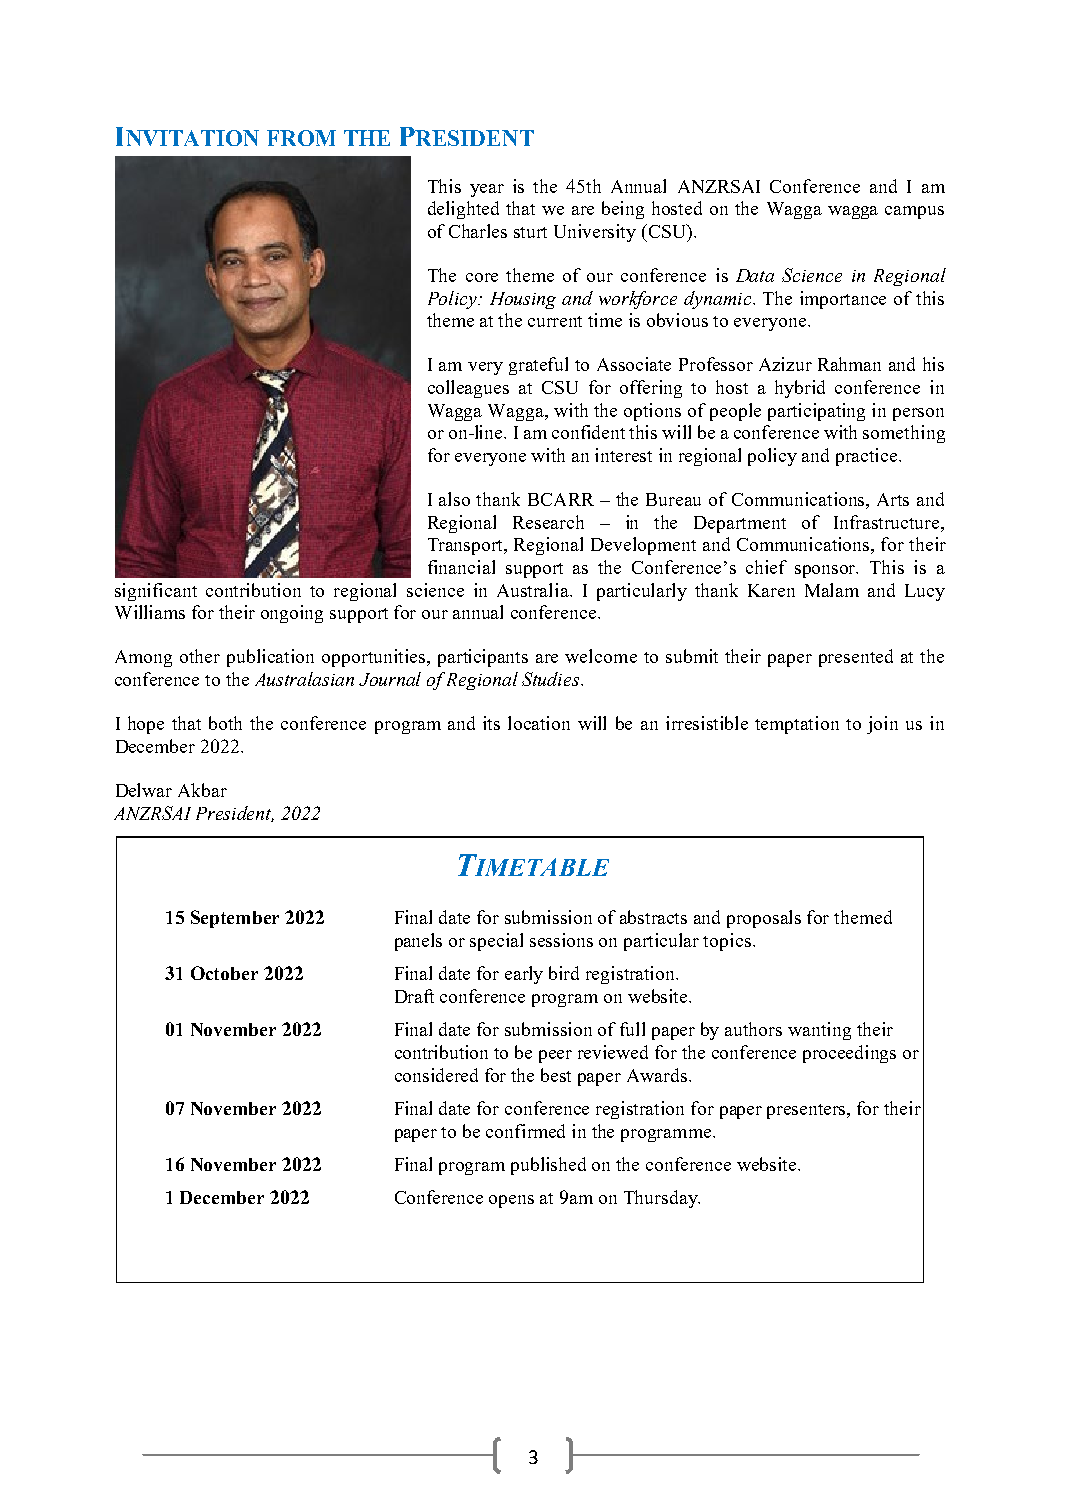 This document has height=1507, width=1066. What do you see at coordinates (561, 940) in the document?
I see `sessions` at bounding box center [561, 940].
